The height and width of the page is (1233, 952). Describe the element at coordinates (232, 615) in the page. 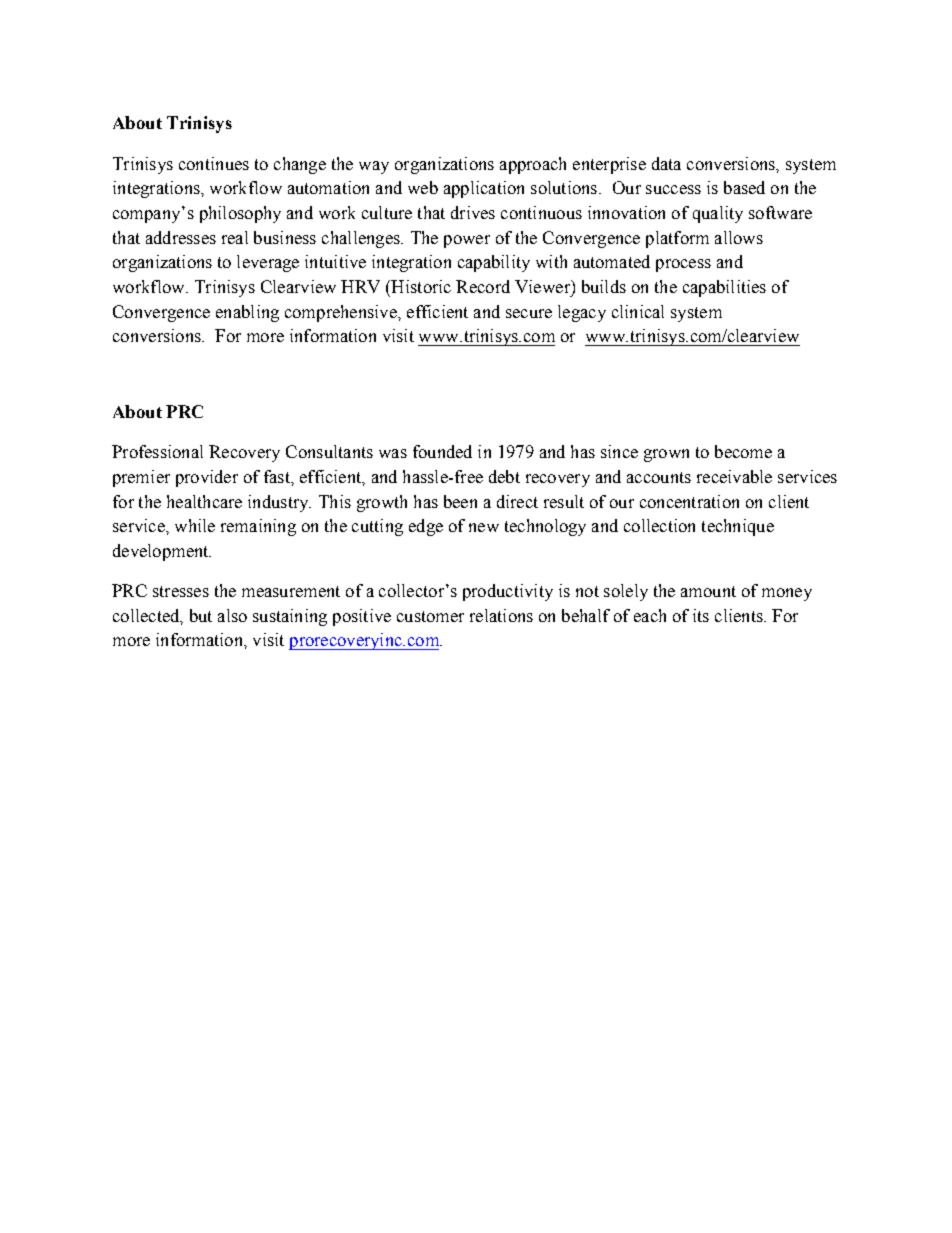

I see `also` at that location.
